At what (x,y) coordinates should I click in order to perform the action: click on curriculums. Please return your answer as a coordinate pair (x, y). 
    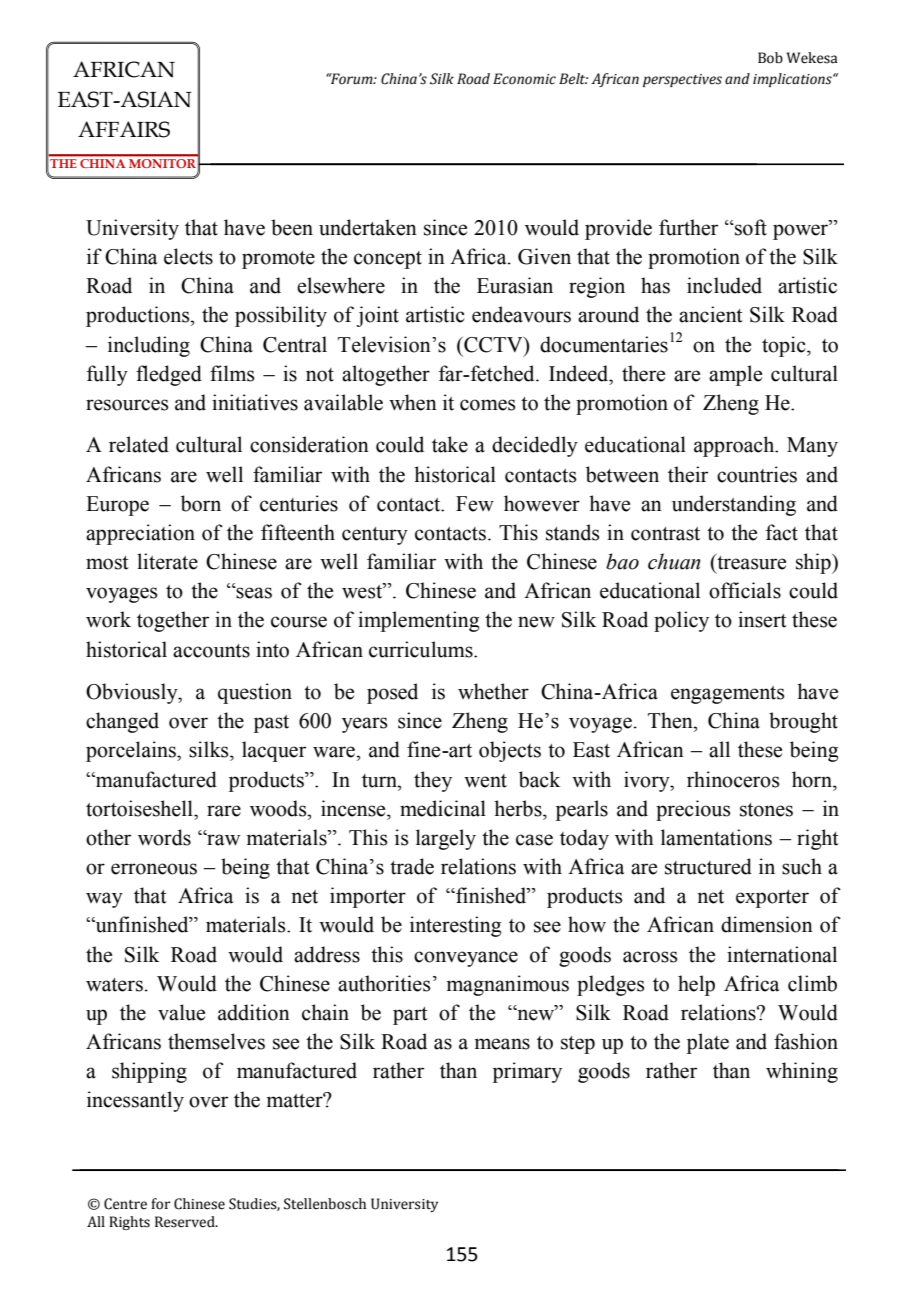
    Looking at the image, I should click on (422, 649).
